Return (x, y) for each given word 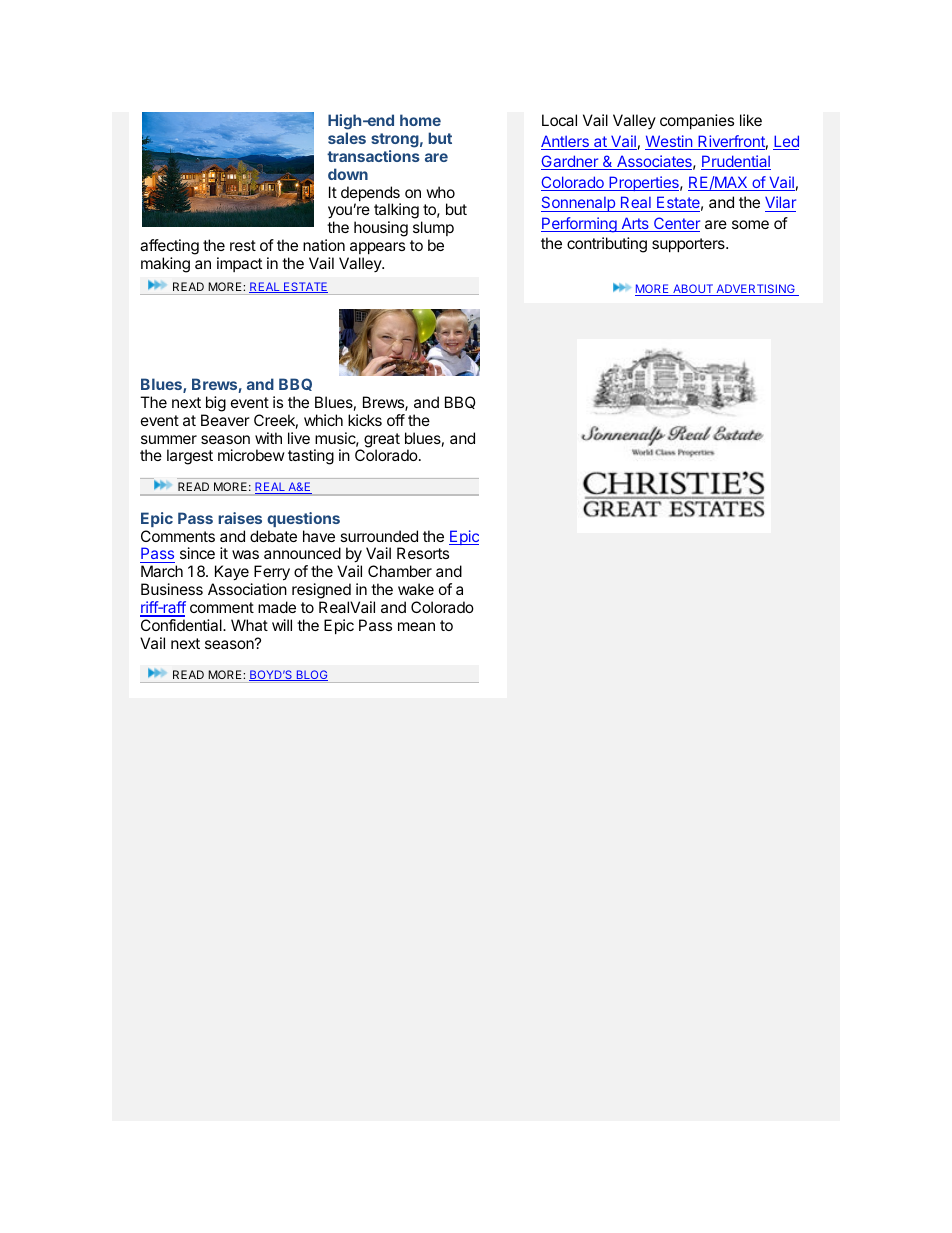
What (249, 625)
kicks (365, 420)
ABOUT (693, 290)
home (420, 120)
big (216, 404)
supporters (689, 245)
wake (416, 589)
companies (697, 121)
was (245, 554)
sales (347, 138)
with (268, 438)
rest (243, 245)
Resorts (423, 553)
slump (433, 230)
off (396, 420)
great (382, 441)
